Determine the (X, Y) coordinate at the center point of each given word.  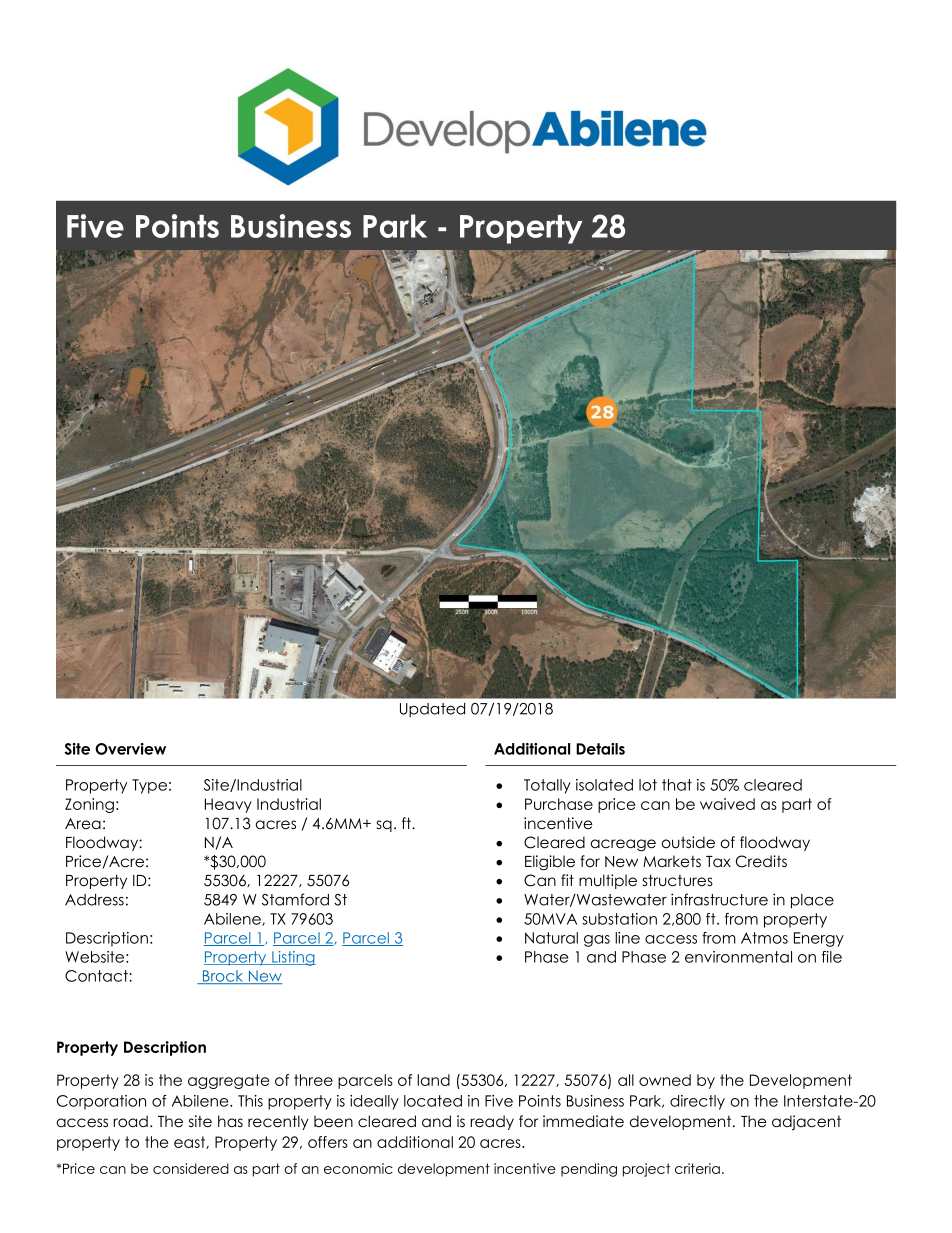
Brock (223, 977)
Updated (432, 710)
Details (600, 749)
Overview (130, 749)
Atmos (764, 938)
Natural (551, 938)
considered (191, 1168)
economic (358, 1168)
